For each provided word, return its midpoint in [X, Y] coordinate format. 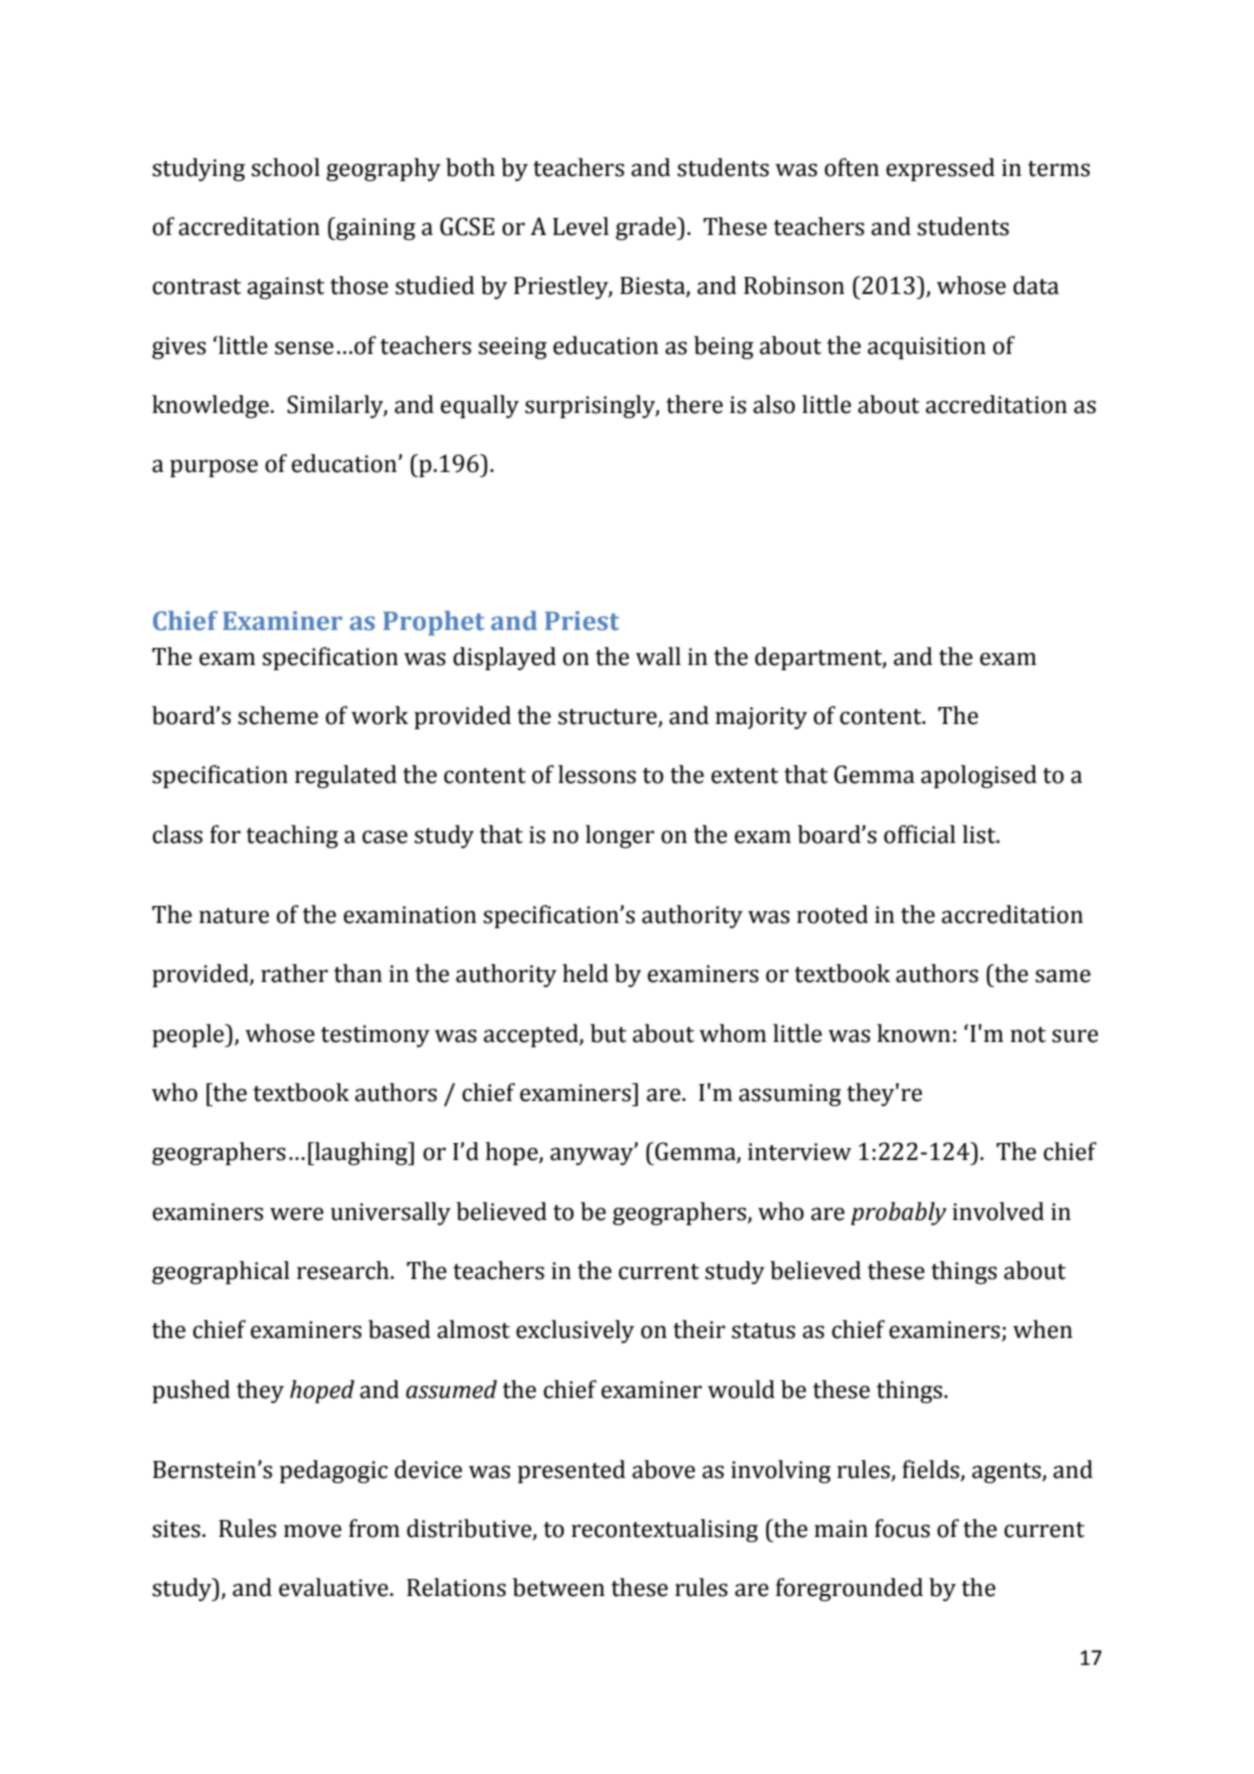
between [559, 1587]
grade [647, 228]
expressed [940, 169]
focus [902, 1528]
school [285, 167]
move [313, 1531]
